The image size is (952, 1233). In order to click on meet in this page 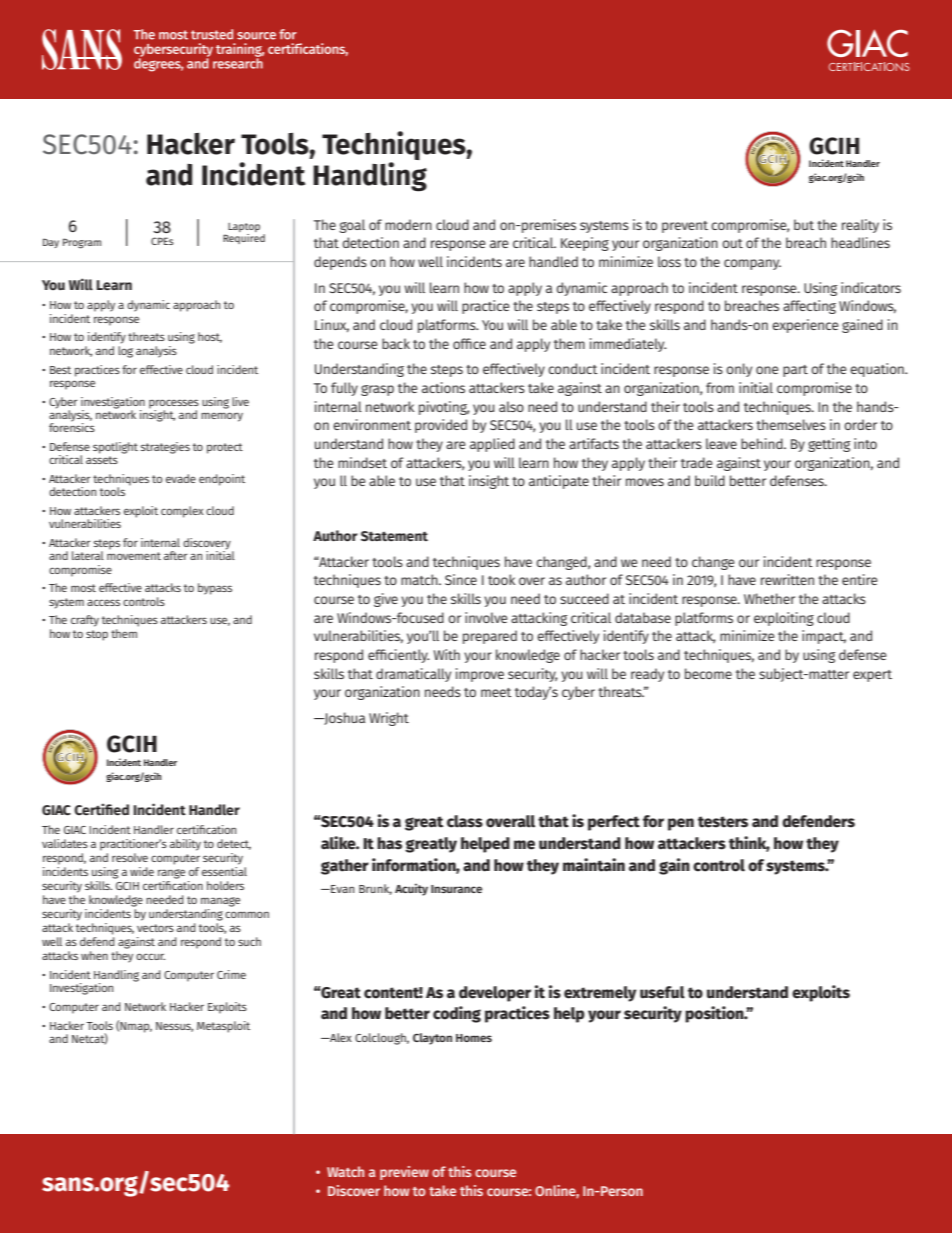, I will do `click(496, 692)`.
